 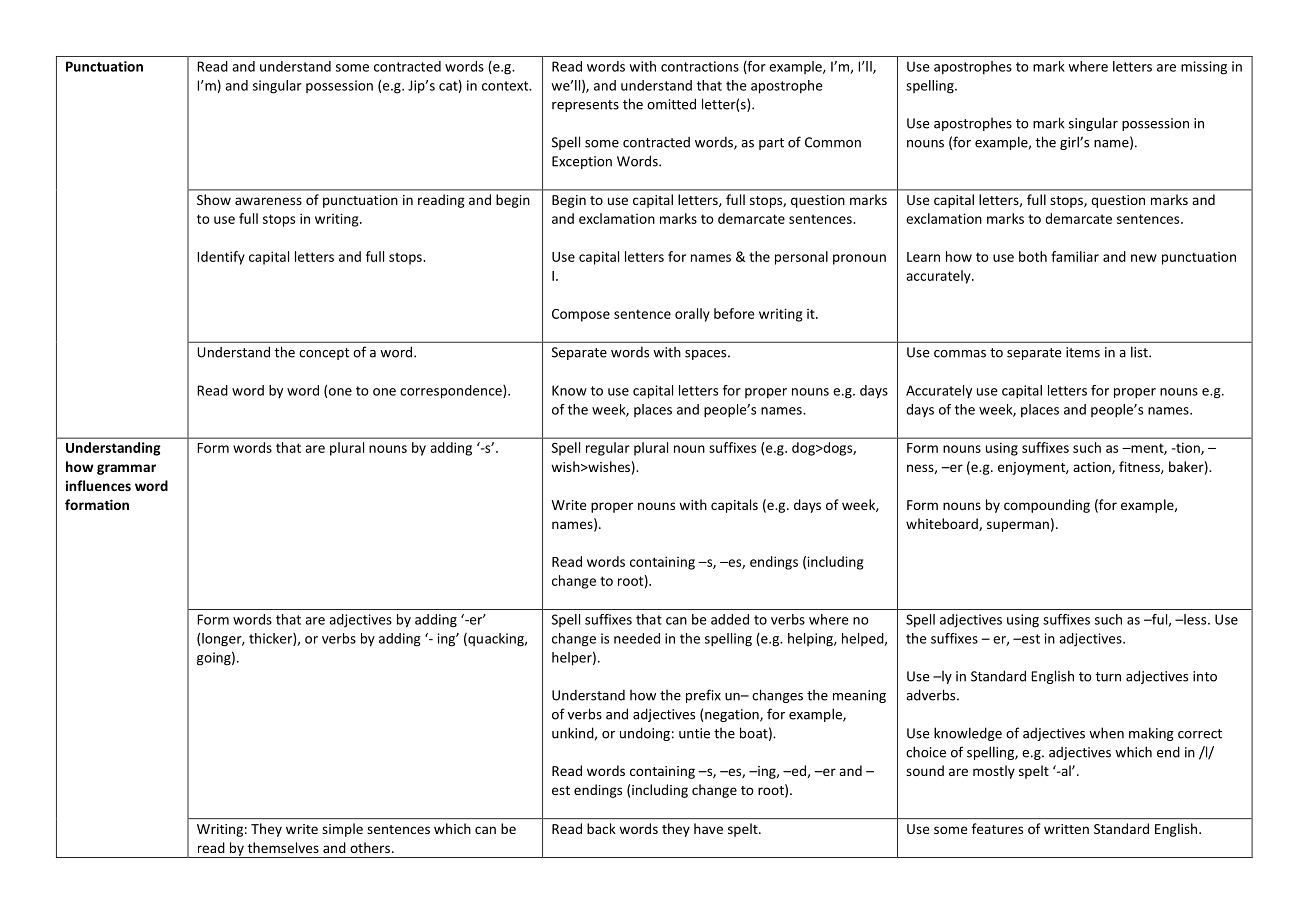 What do you see at coordinates (1083, 352) in the screenshot?
I see `items` at bounding box center [1083, 352].
